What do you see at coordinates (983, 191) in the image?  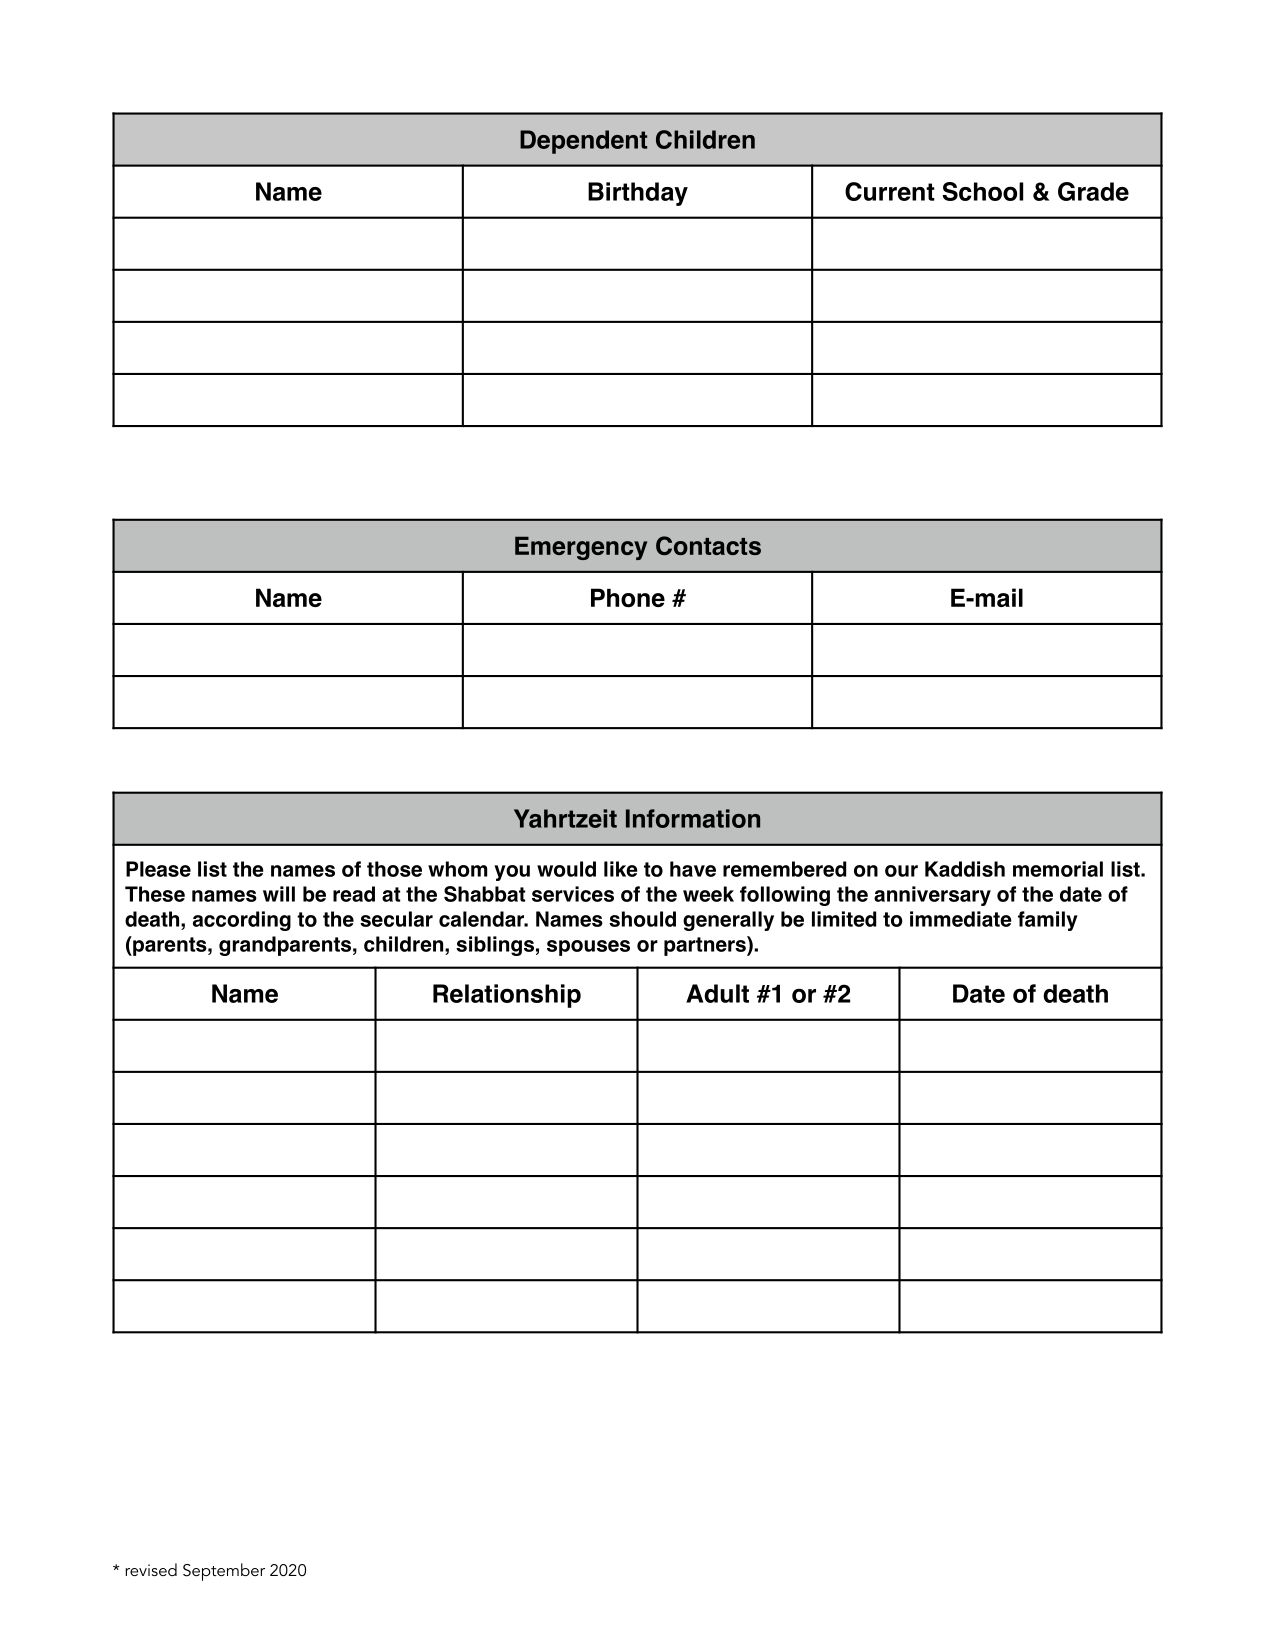 I see `School` at bounding box center [983, 191].
